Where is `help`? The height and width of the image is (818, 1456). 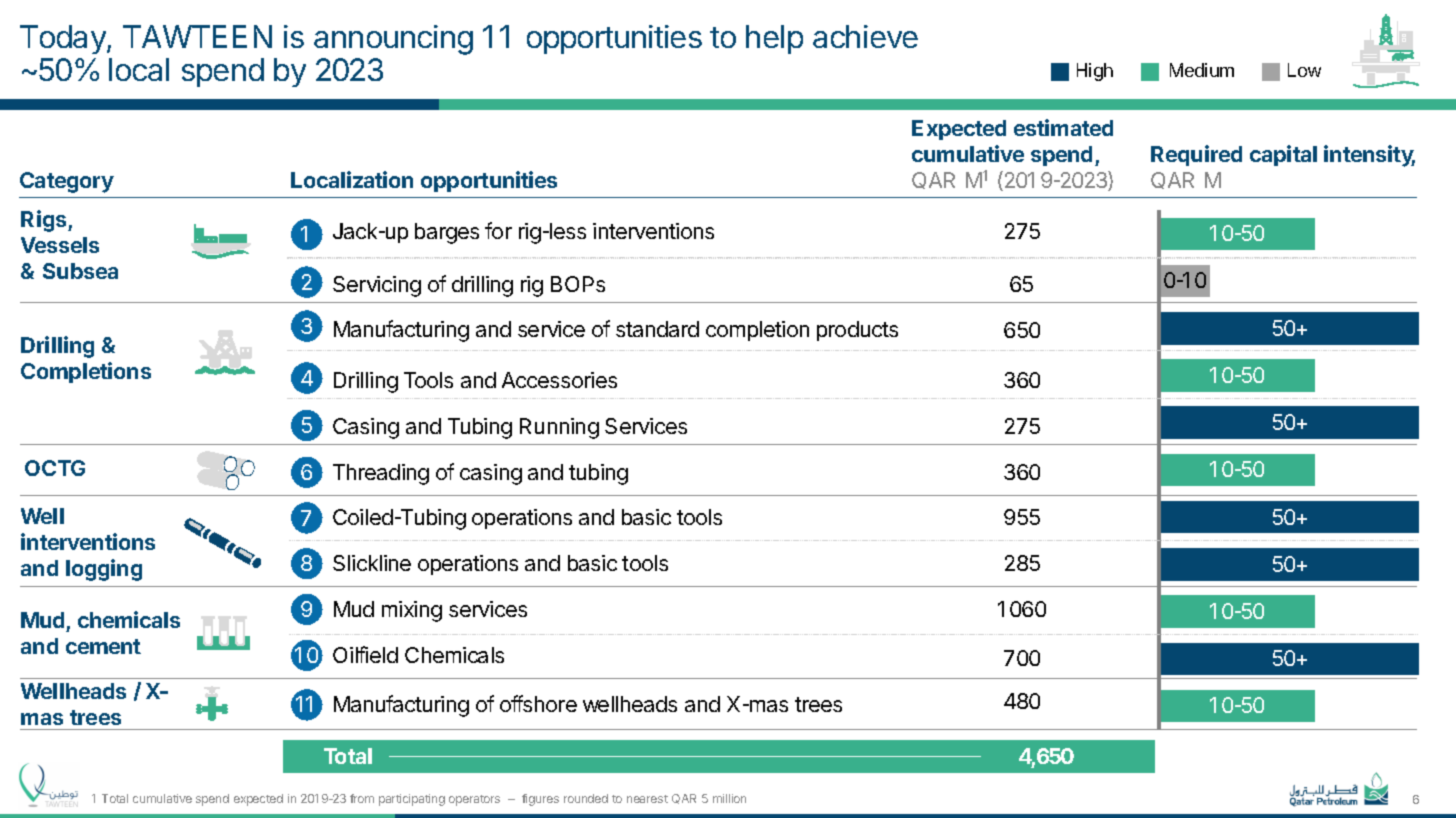 help is located at coordinates (774, 39).
